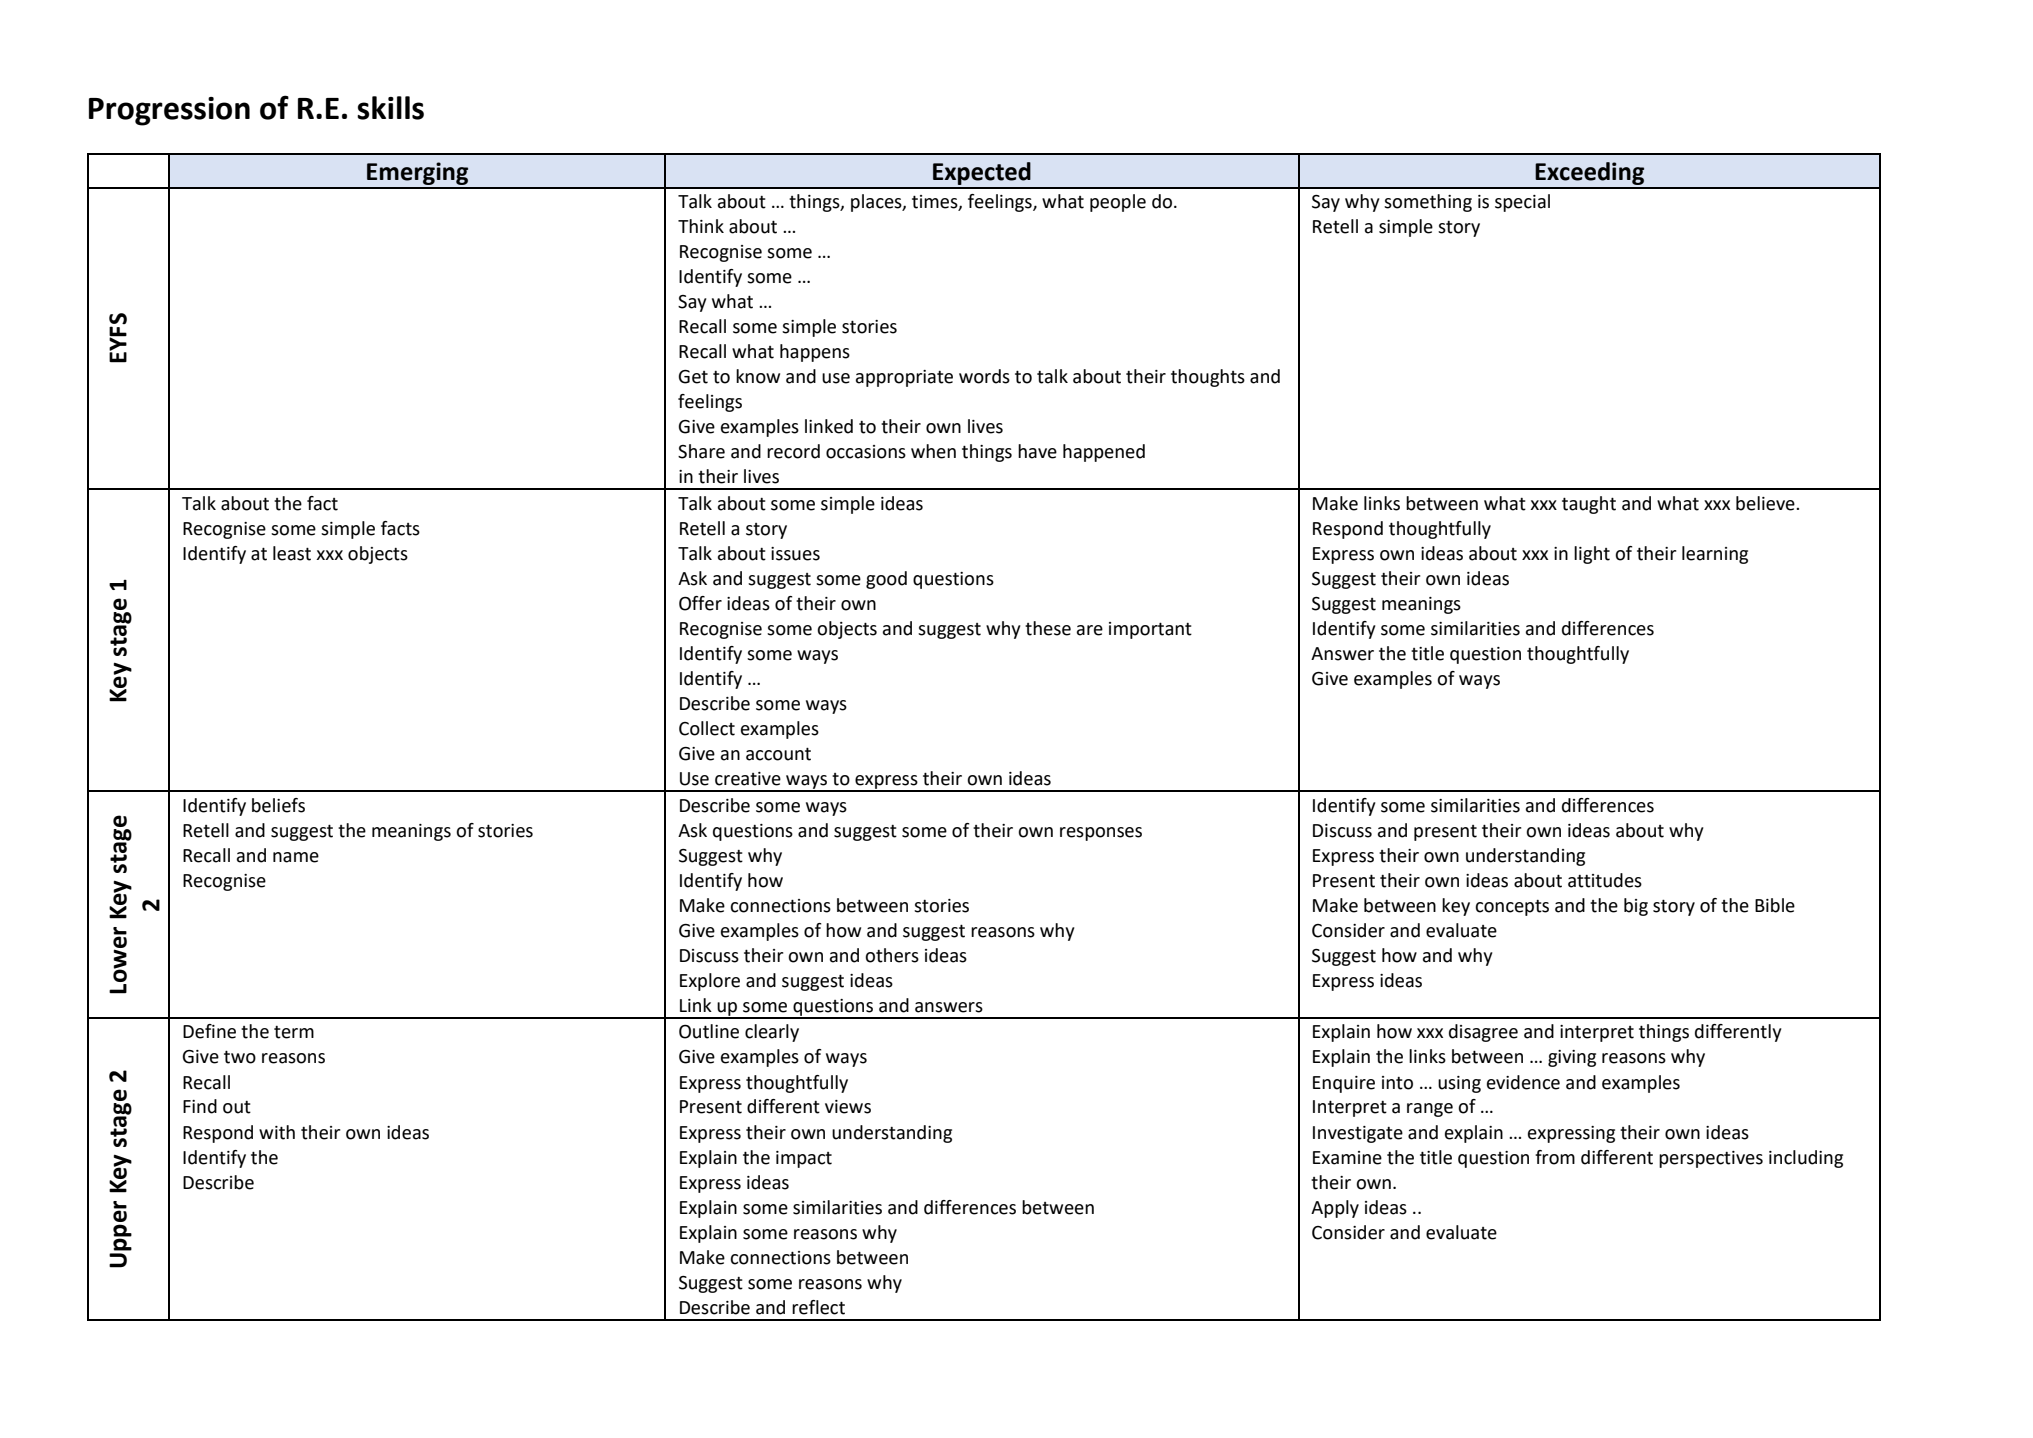  Describe the element at coordinates (1522, 203) in the screenshot. I see `special` at that location.
